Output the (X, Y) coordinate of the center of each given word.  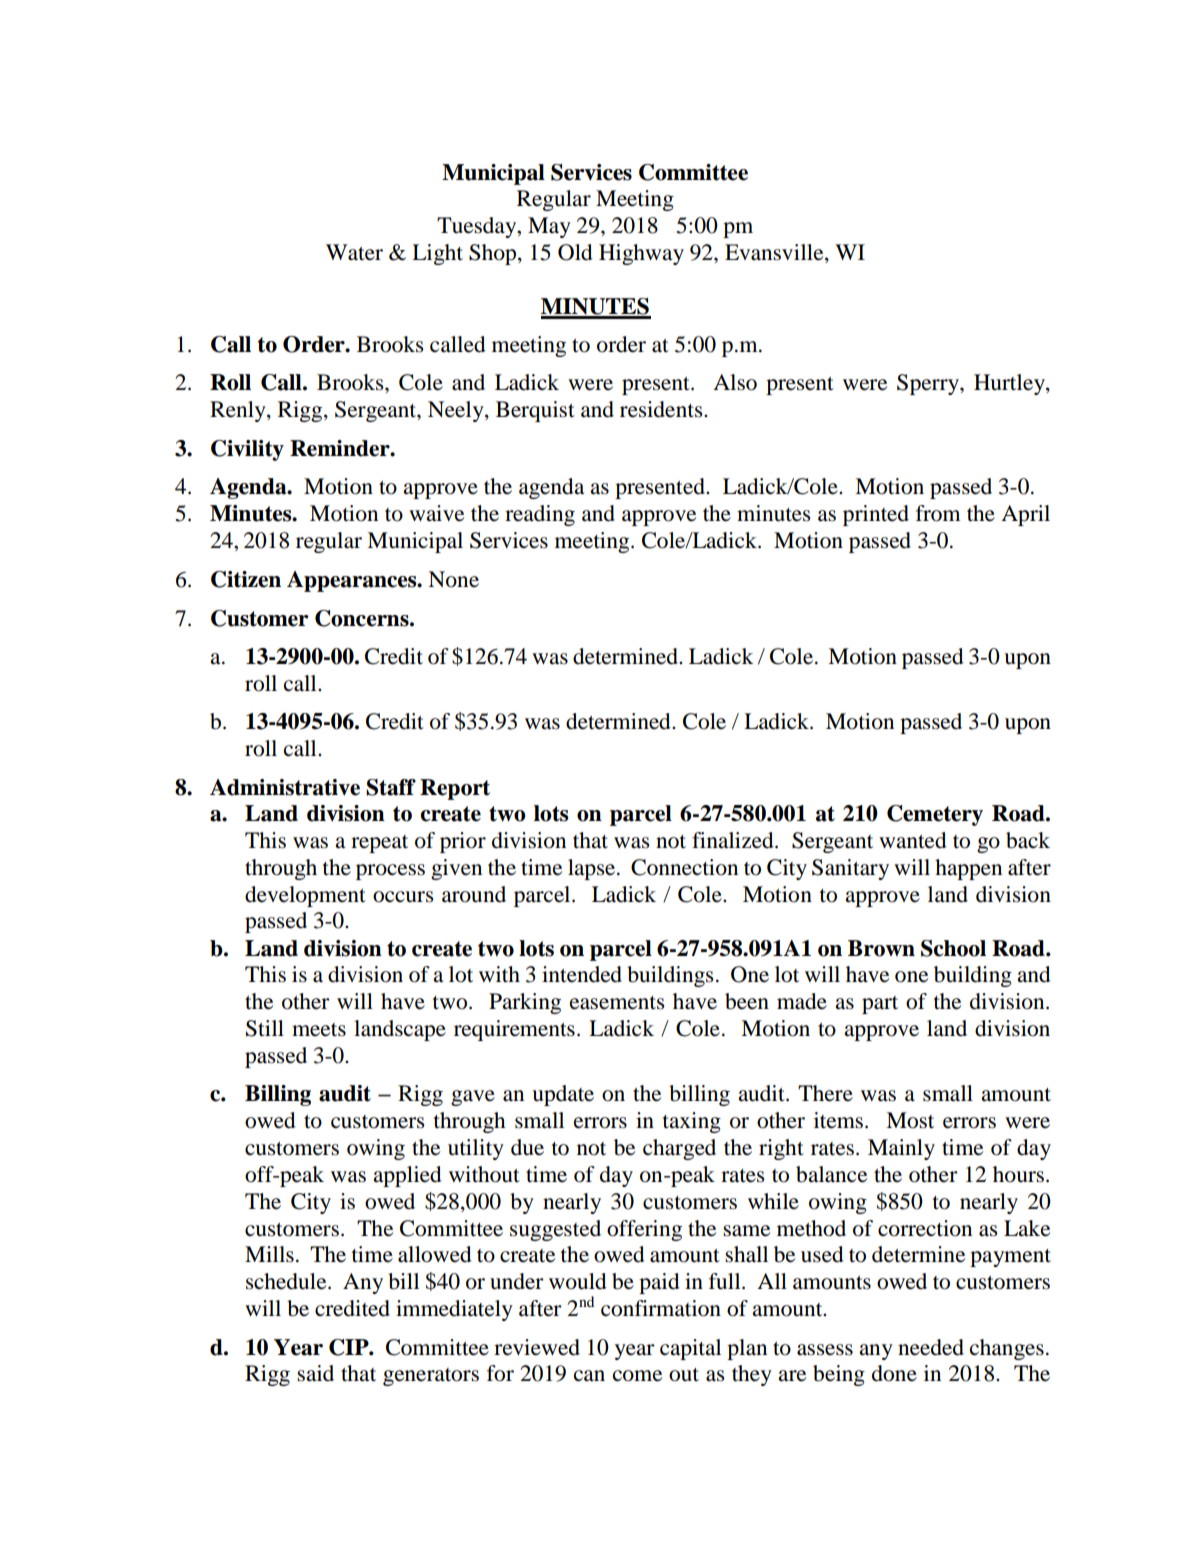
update (563, 1095)
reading (540, 515)
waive (436, 513)
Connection (684, 867)
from (938, 513)
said (315, 1373)
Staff (391, 787)
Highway (641, 254)
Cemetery (935, 815)
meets (319, 1030)
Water (354, 252)
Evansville (775, 252)
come (637, 1376)
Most (910, 1120)
